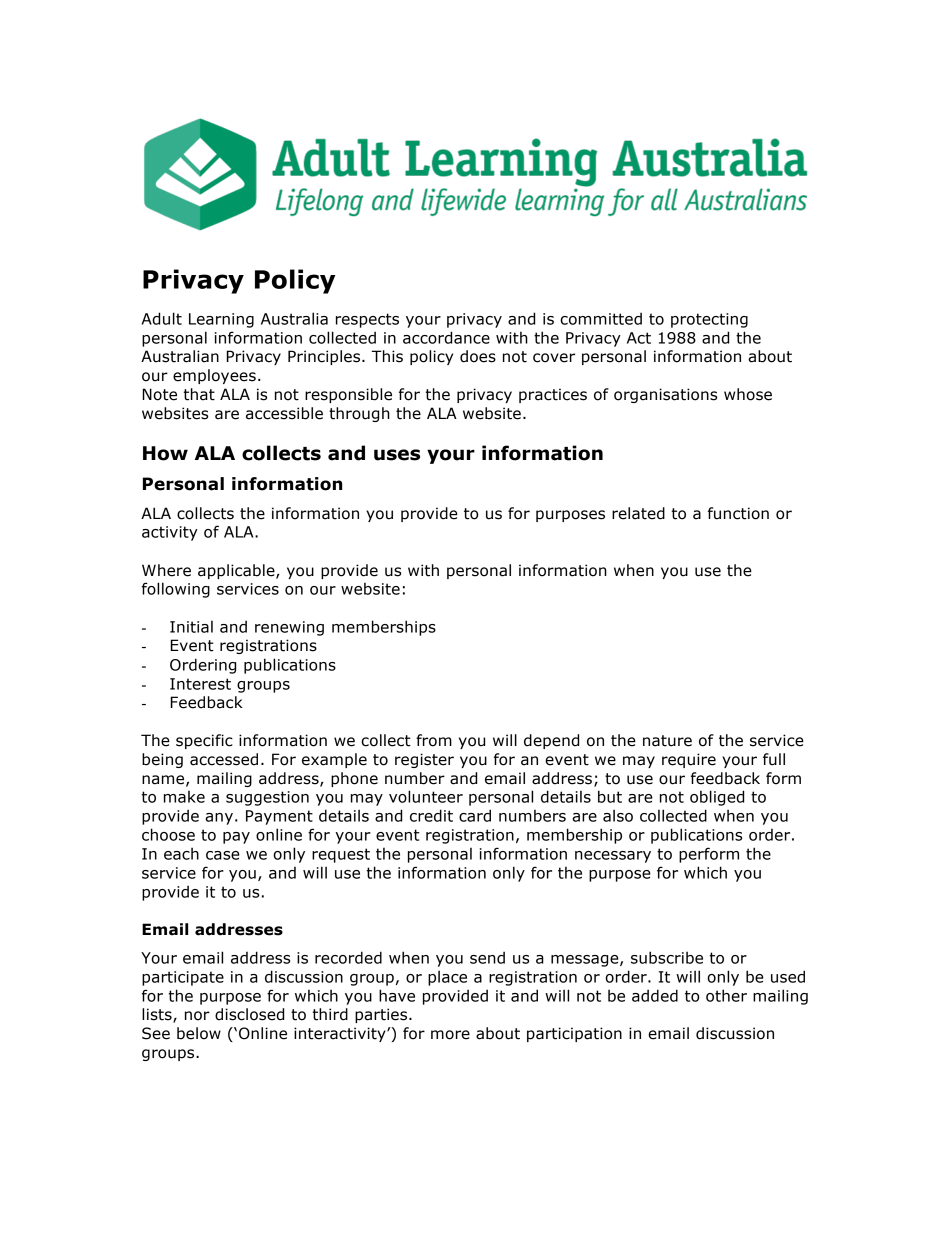  I want to click on disclosed, so click(249, 1014).
